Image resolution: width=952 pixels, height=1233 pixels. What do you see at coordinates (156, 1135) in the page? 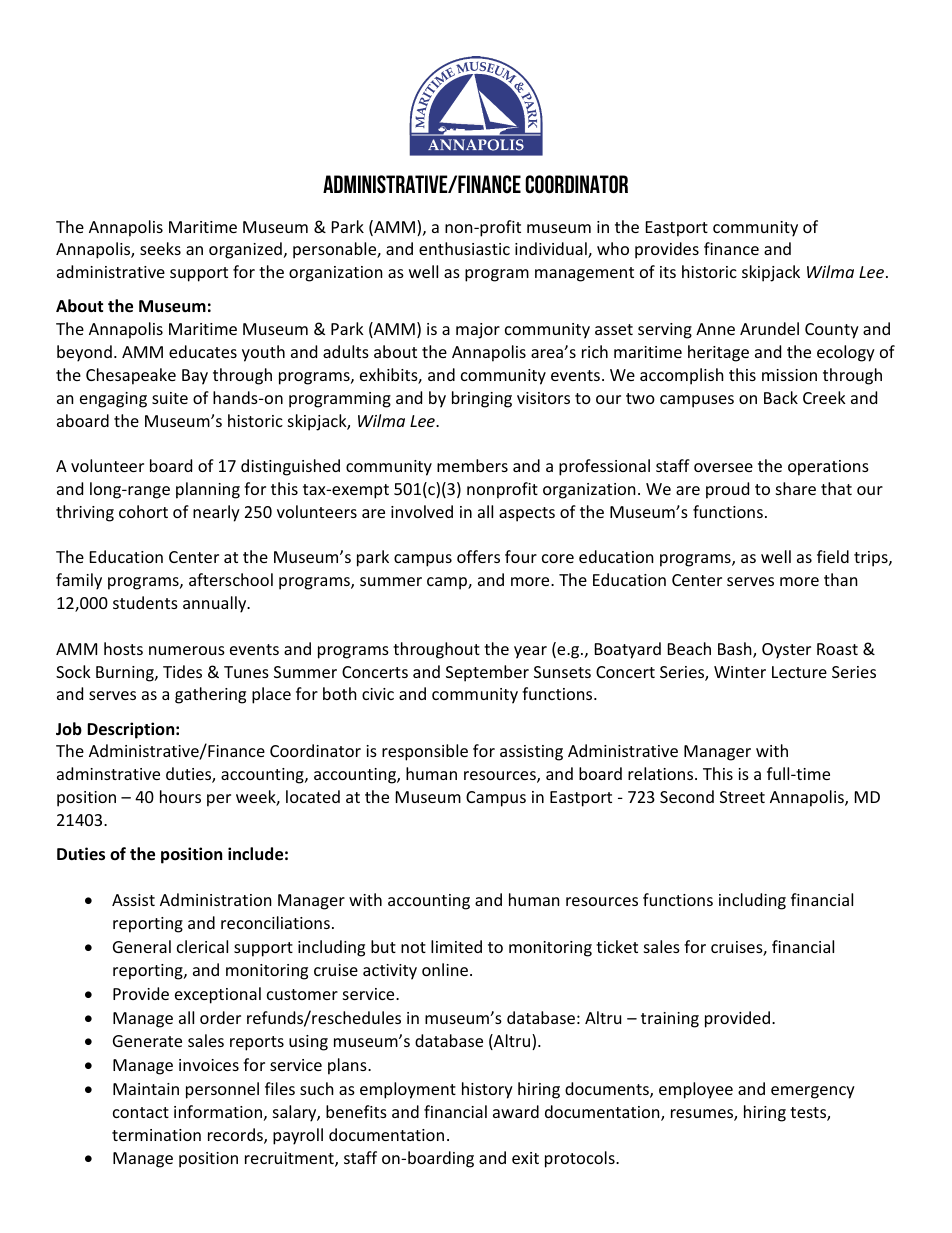
I see `termination` at bounding box center [156, 1135].
